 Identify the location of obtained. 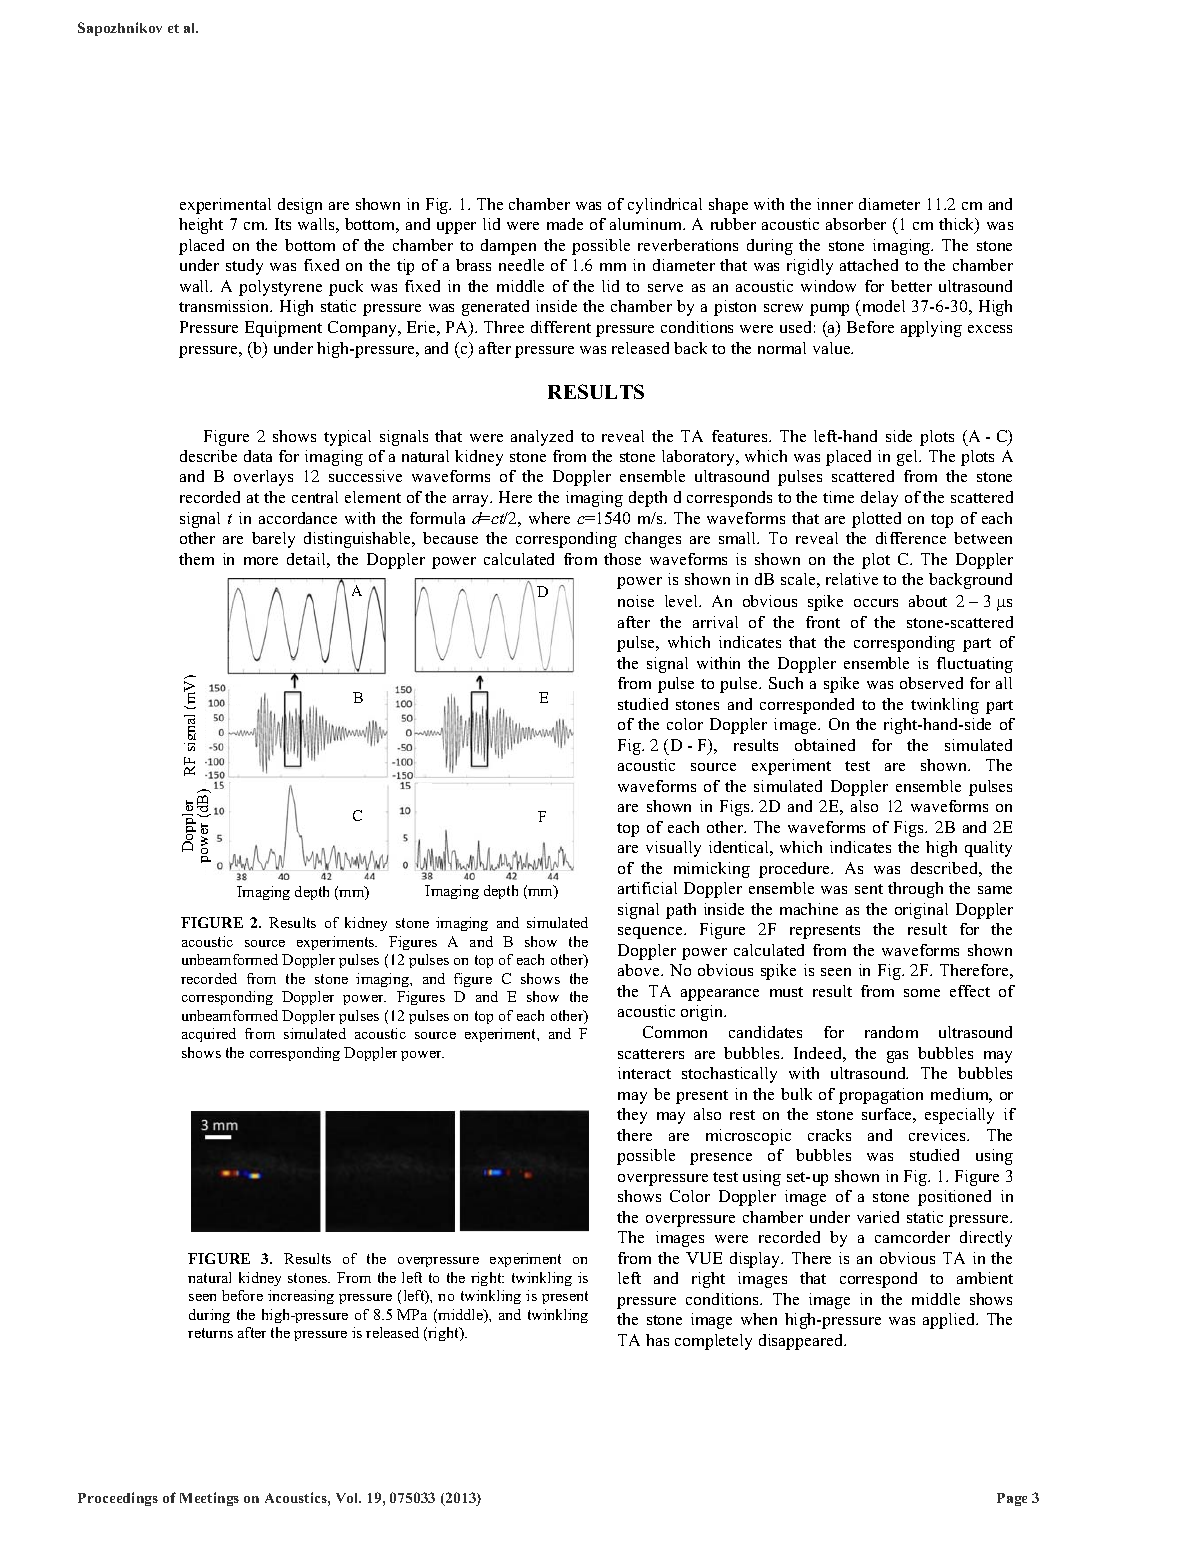
(825, 745).
